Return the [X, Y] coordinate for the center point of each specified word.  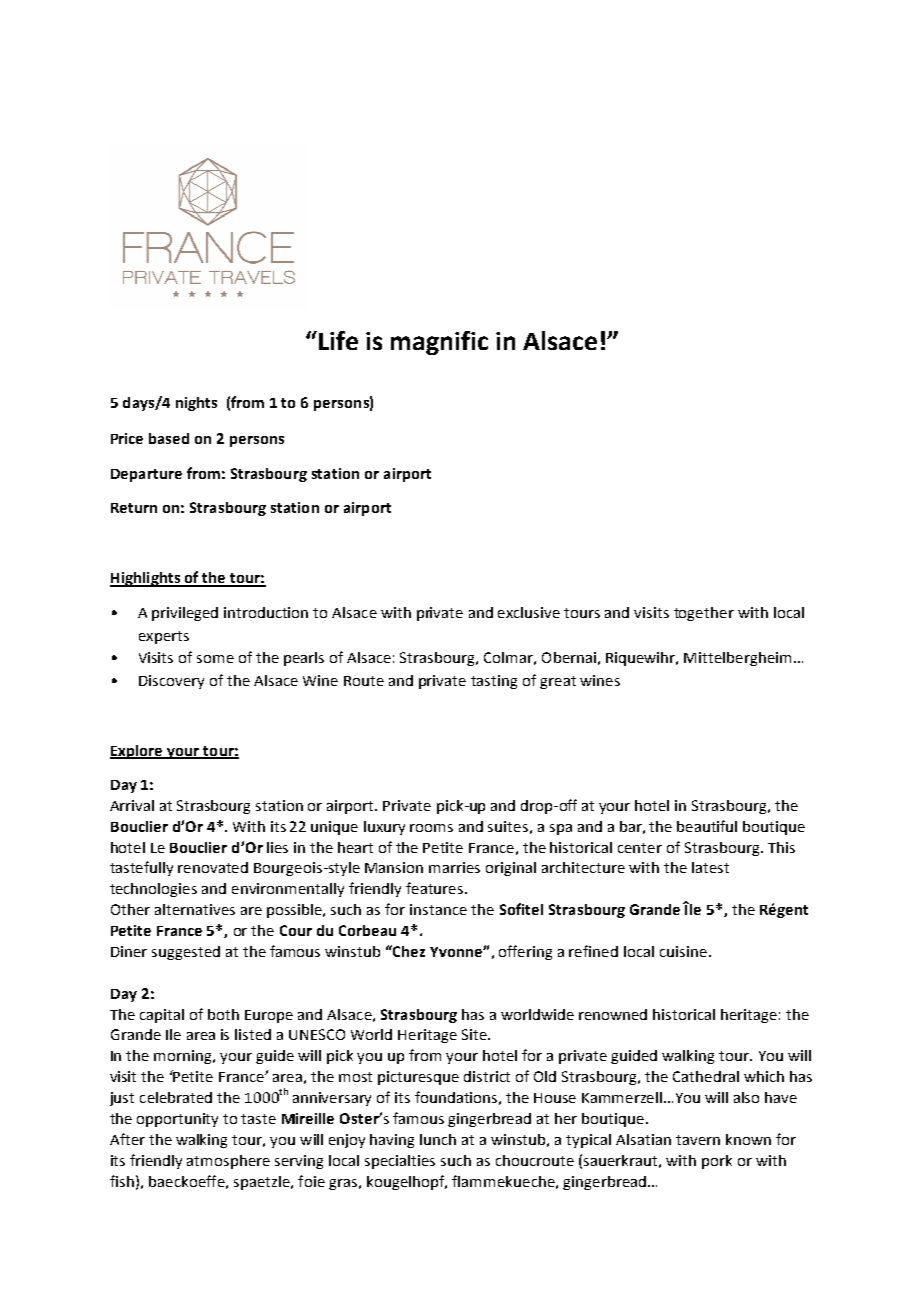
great [558, 682]
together [704, 614]
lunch [438, 1139]
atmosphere [228, 1162]
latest [710, 867]
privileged [185, 614]
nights [196, 404]
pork [717, 1162]
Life [338, 340]
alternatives [195, 909]
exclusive [529, 612]
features [436, 888]
